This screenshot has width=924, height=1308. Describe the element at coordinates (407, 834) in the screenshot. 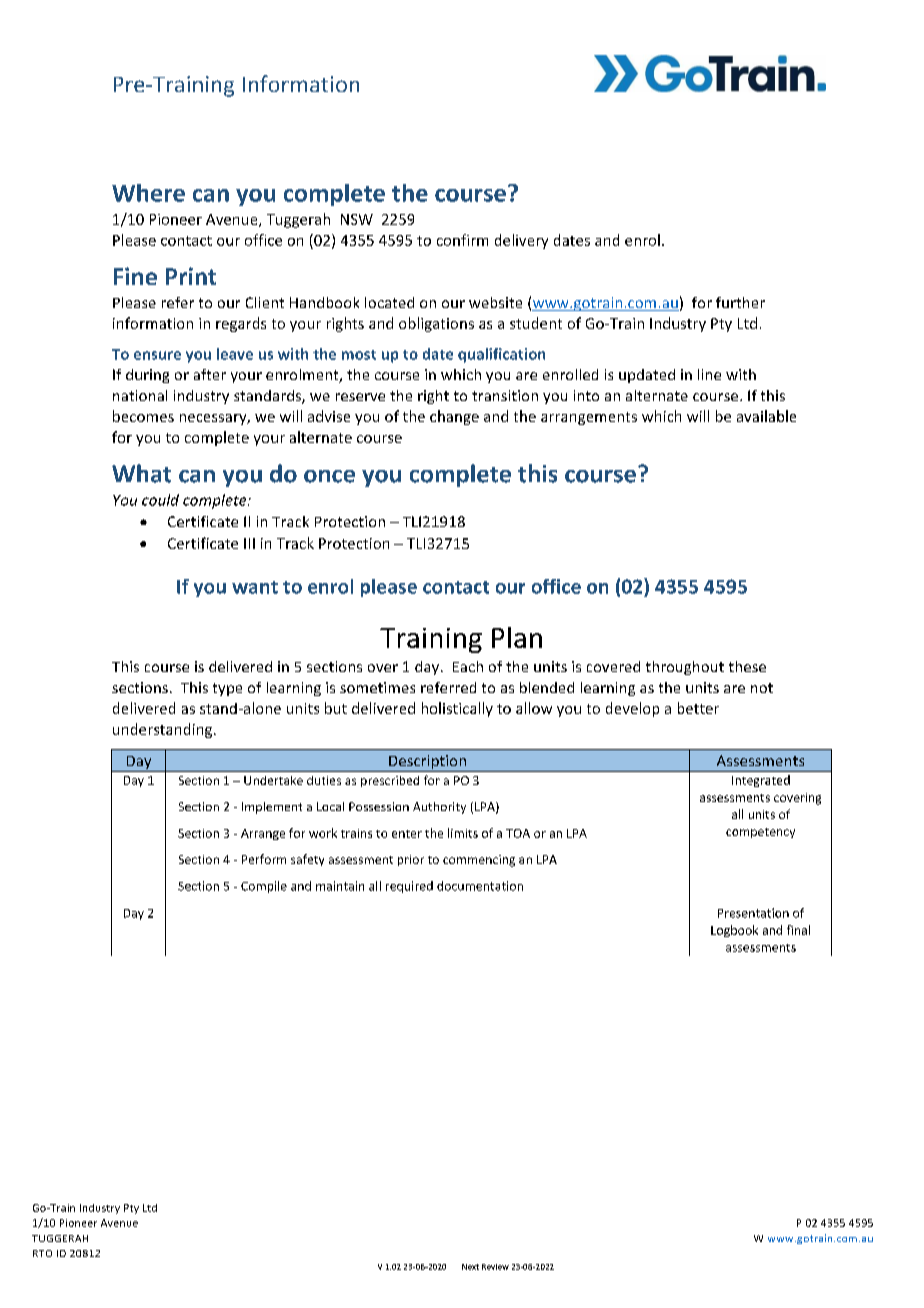

I see `enter` at that location.
